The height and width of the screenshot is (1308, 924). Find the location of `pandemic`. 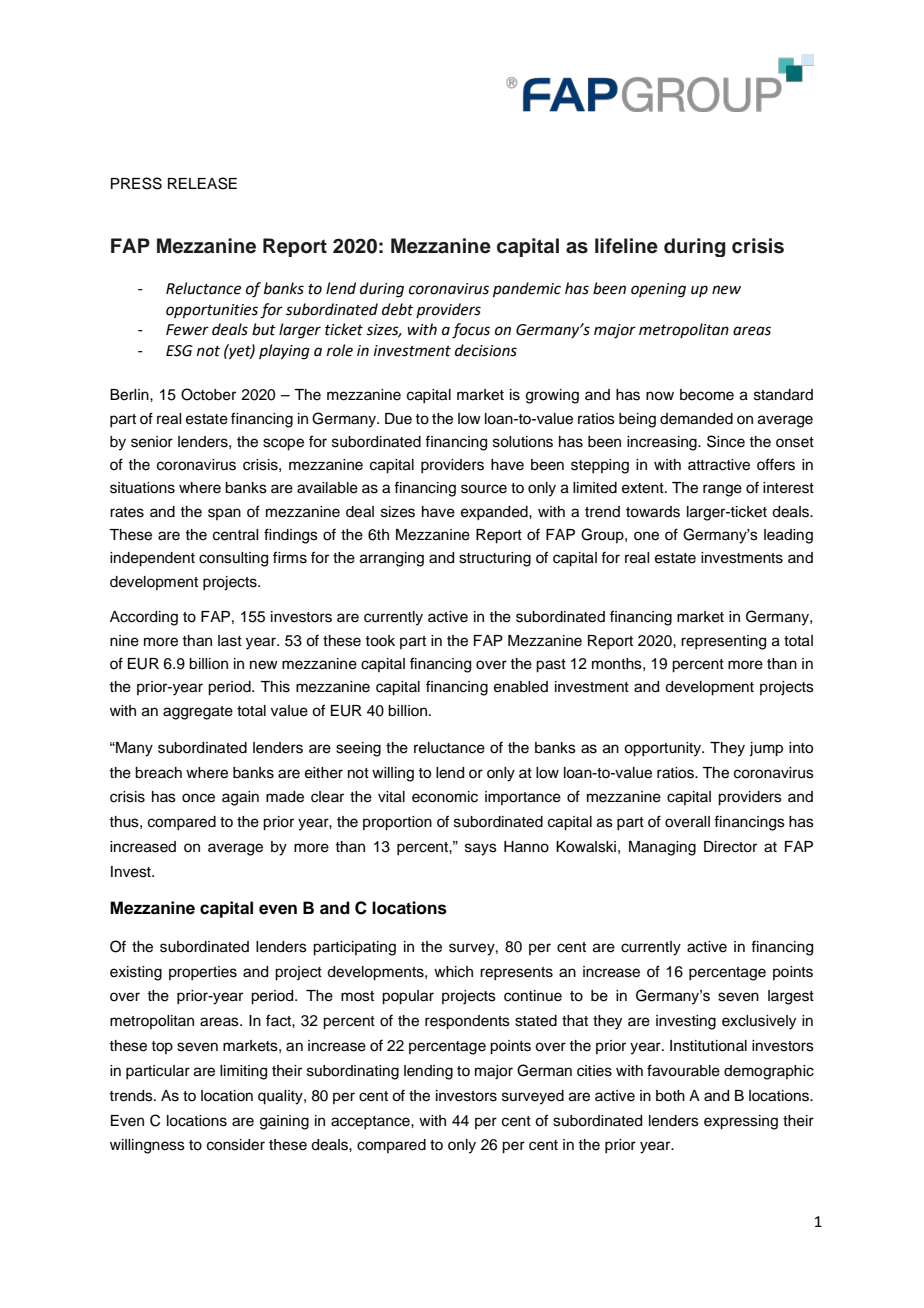

pandemic is located at coordinates (527, 289).
